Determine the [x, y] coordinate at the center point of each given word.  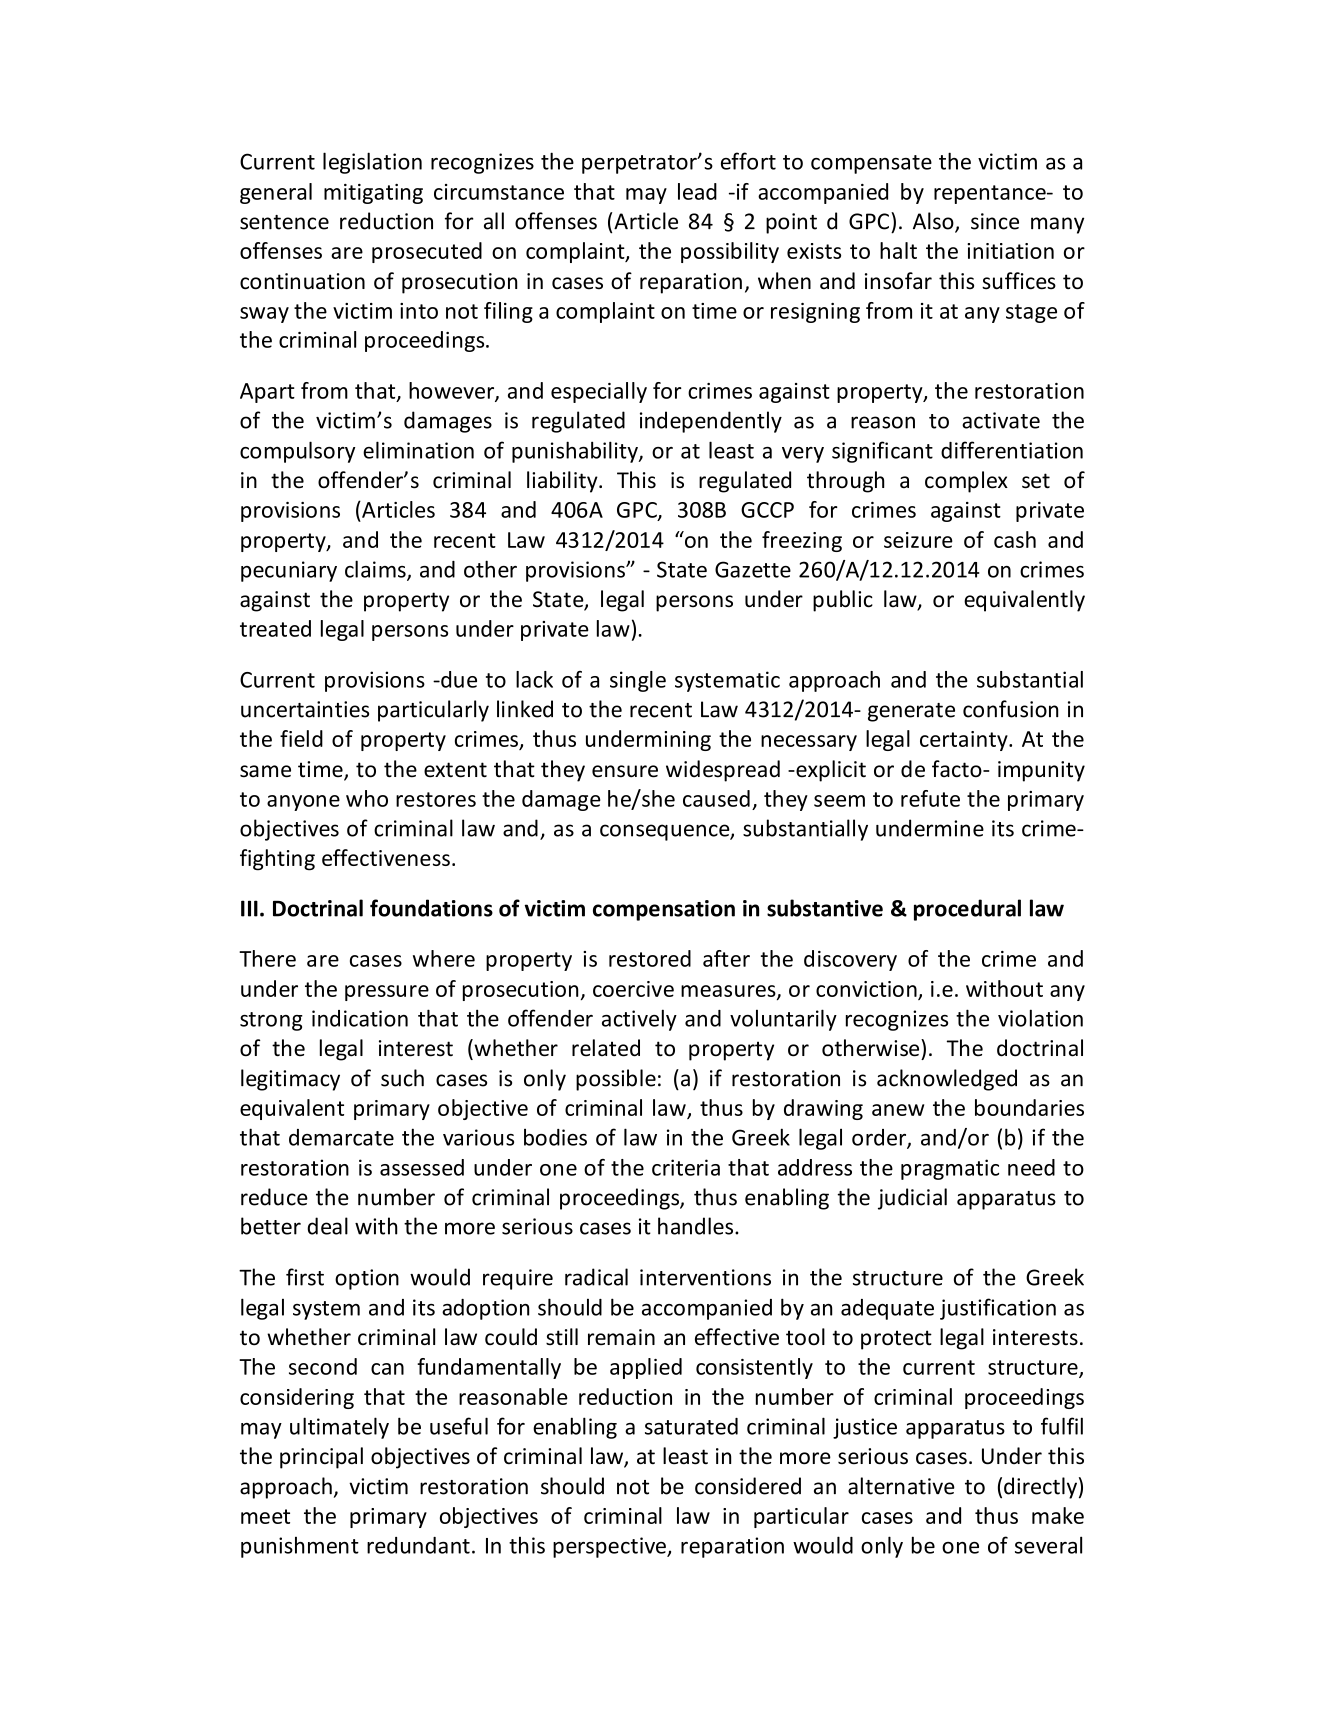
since [995, 221]
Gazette [753, 569]
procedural [967, 910]
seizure [918, 540]
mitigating [373, 194]
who [367, 798]
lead [697, 191]
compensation [664, 910]
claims [376, 570]
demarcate [341, 1137]
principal [321, 1458]
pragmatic [950, 1169]
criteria [686, 1167]
